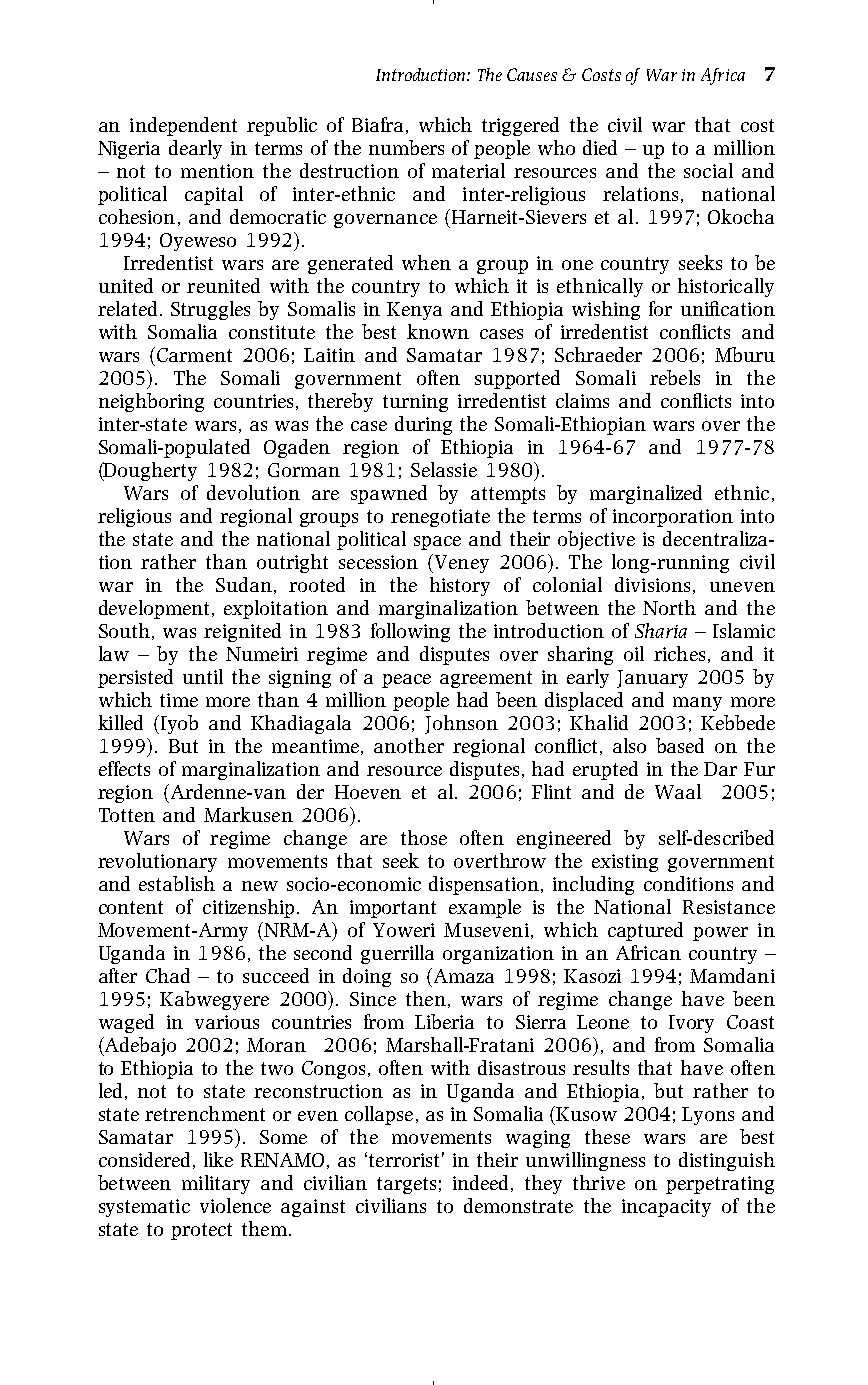  I want to click on Chad, so click(168, 975).
